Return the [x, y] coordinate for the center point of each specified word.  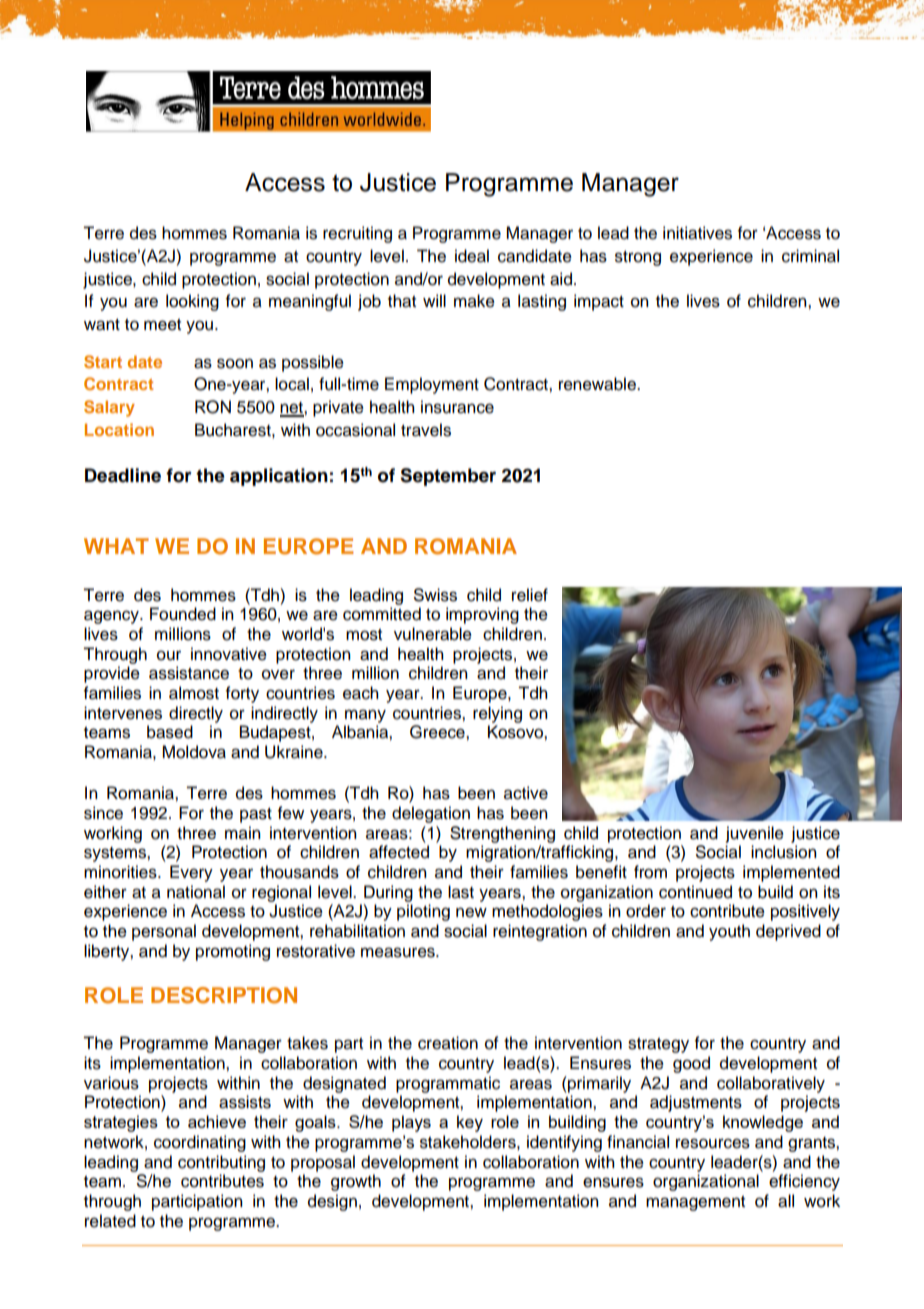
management [695, 1203]
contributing [221, 1163]
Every [191, 873]
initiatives [697, 233]
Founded [183, 614]
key [470, 1123]
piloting [423, 912]
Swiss [435, 595]
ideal [472, 256]
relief [530, 595]
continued [695, 892]
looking [192, 302]
